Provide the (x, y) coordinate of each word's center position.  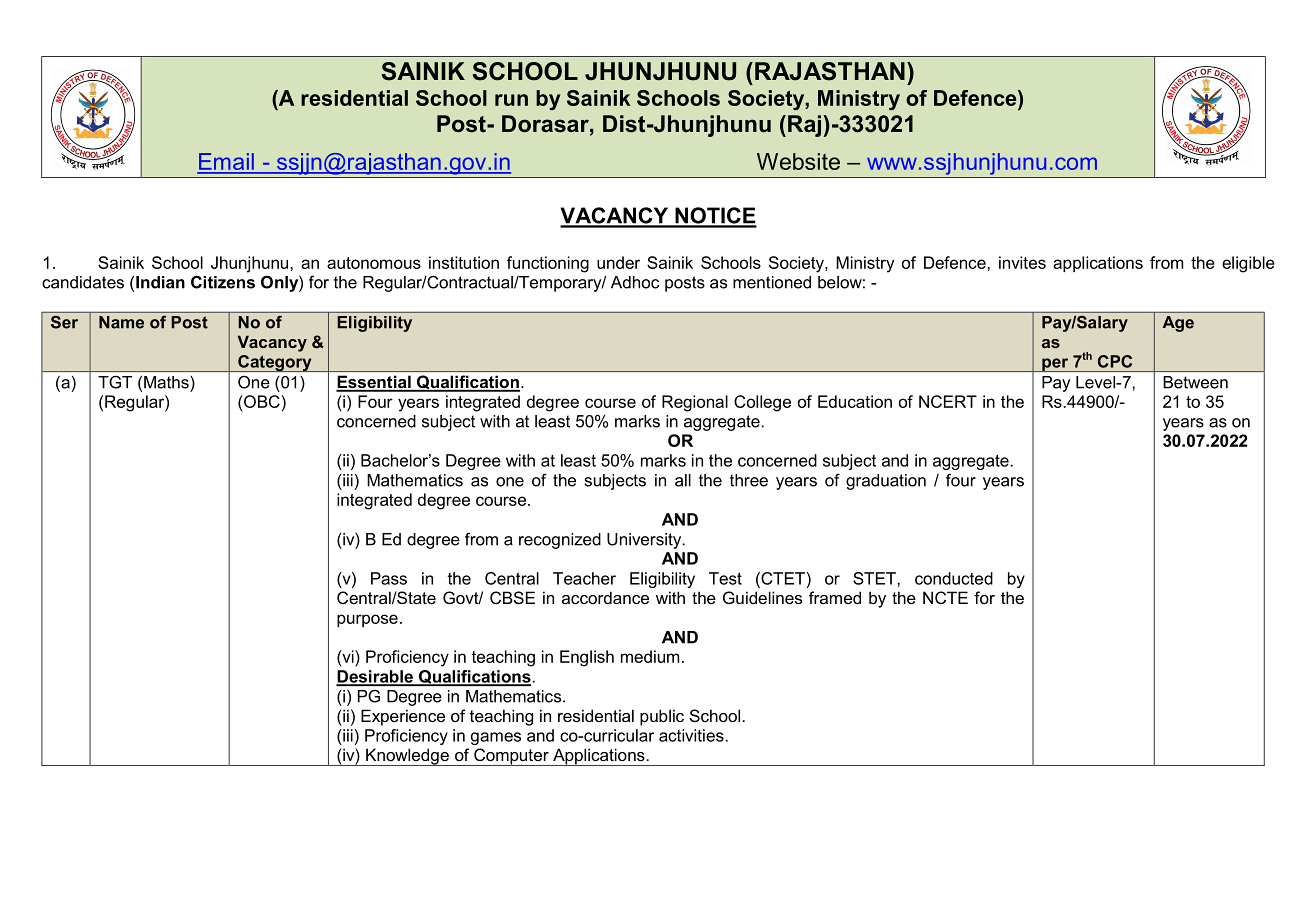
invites (1022, 262)
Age (1178, 324)
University (645, 541)
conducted (954, 578)
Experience (403, 717)
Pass (389, 578)
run (511, 100)
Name (121, 322)
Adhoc (635, 282)
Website (798, 161)
